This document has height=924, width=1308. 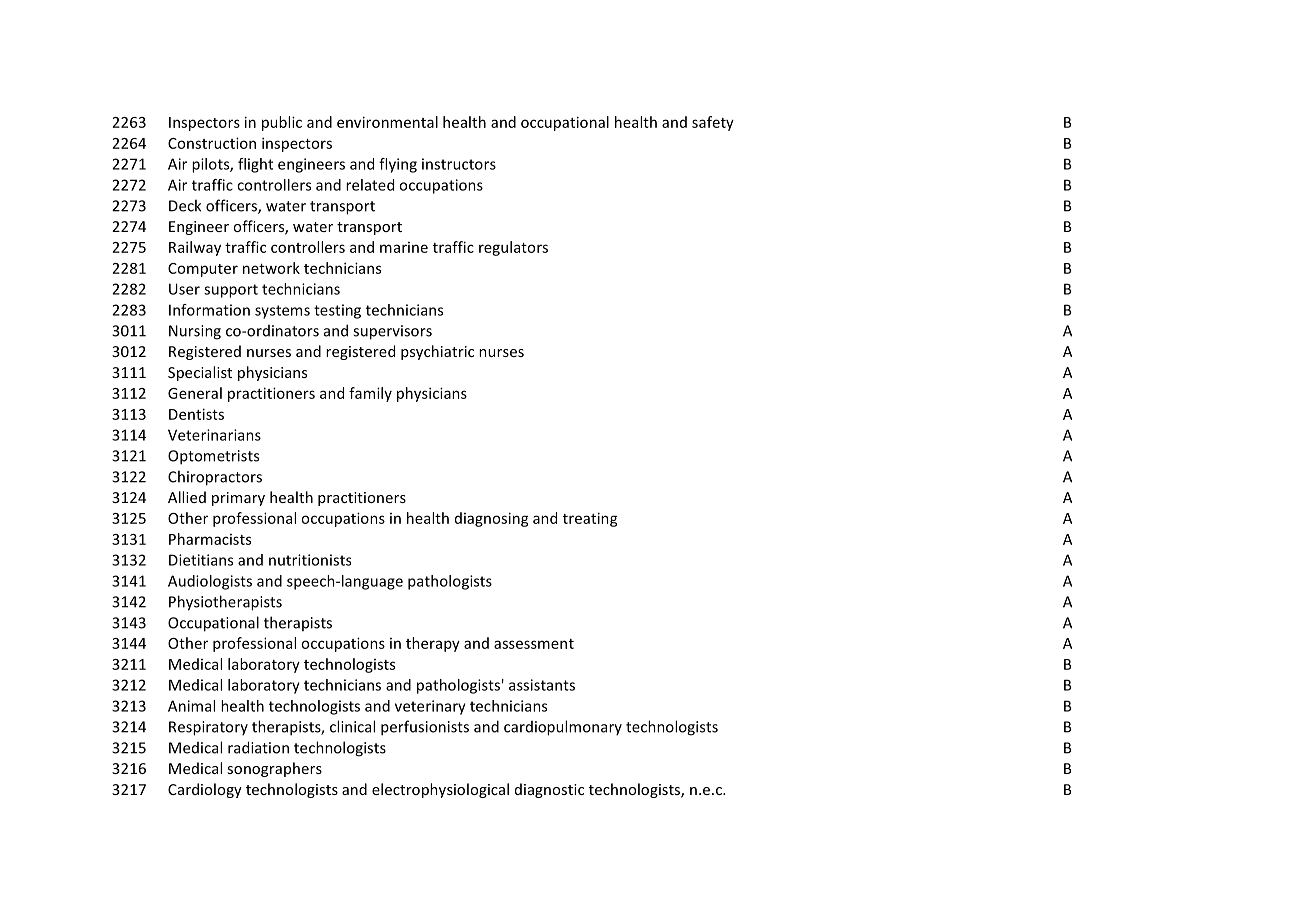 What do you see at coordinates (590, 519) in the document?
I see `treating` at bounding box center [590, 519].
